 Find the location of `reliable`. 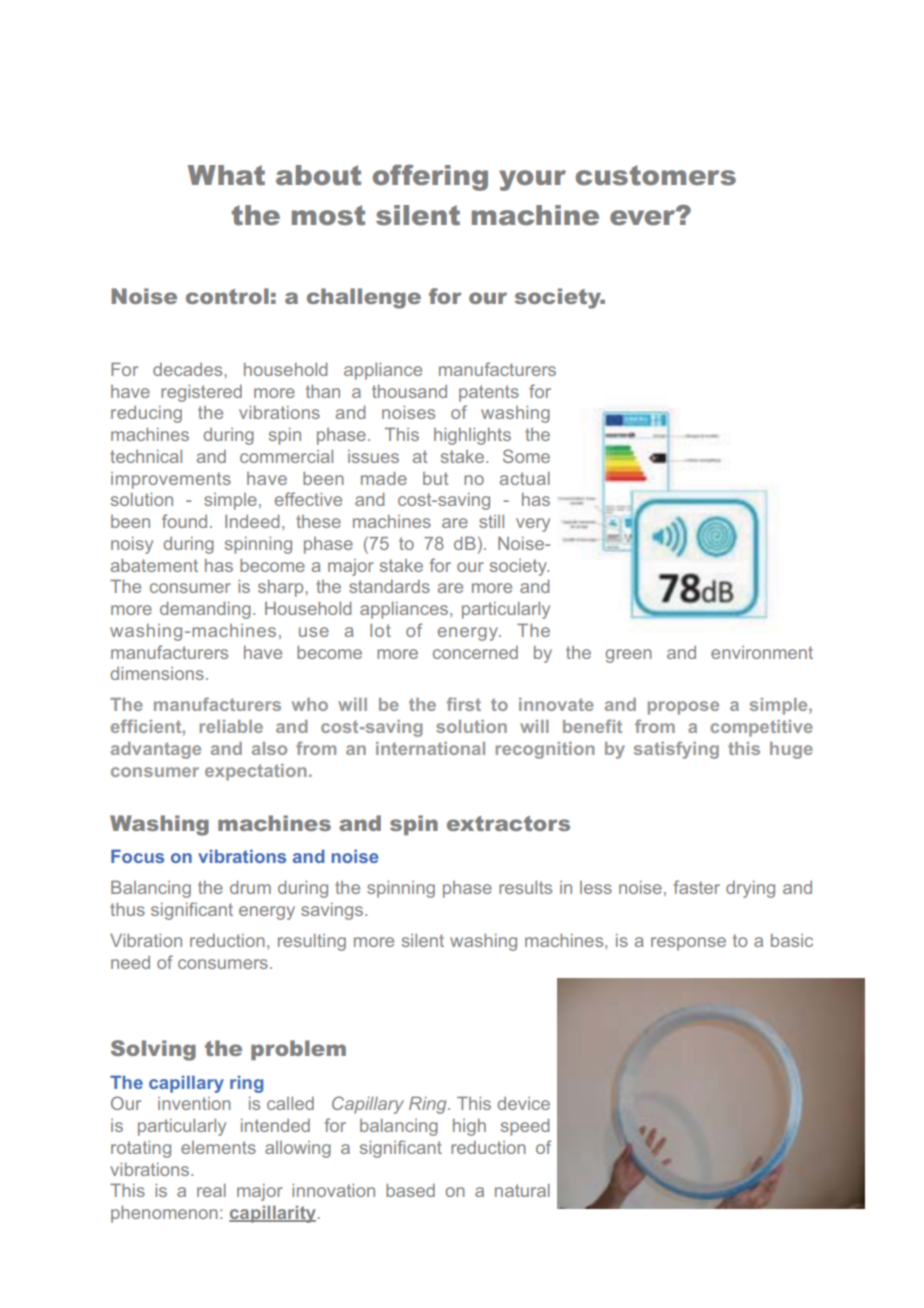

reliable is located at coordinates (231, 726).
